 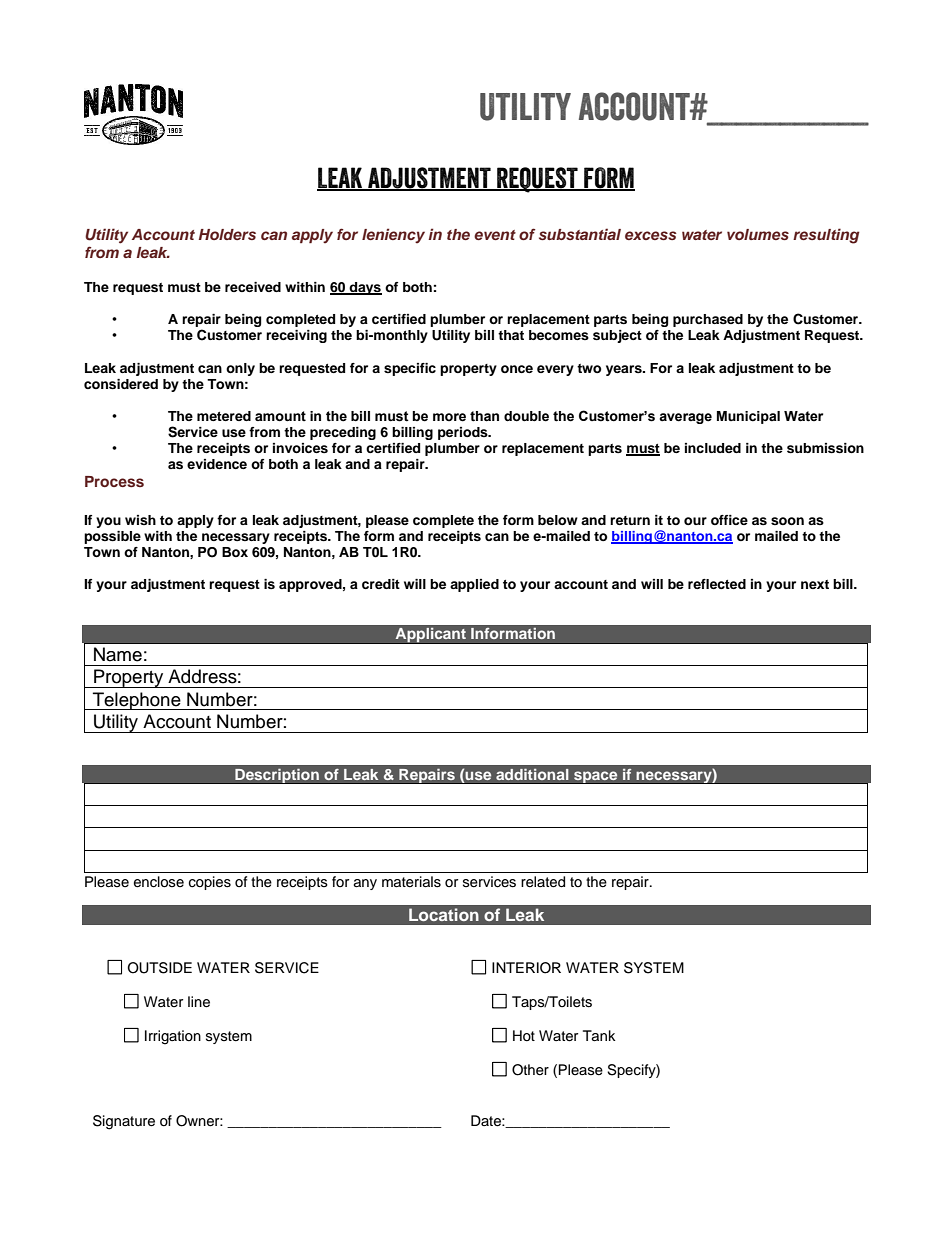 I want to click on office, so click(x=729, y=520).
